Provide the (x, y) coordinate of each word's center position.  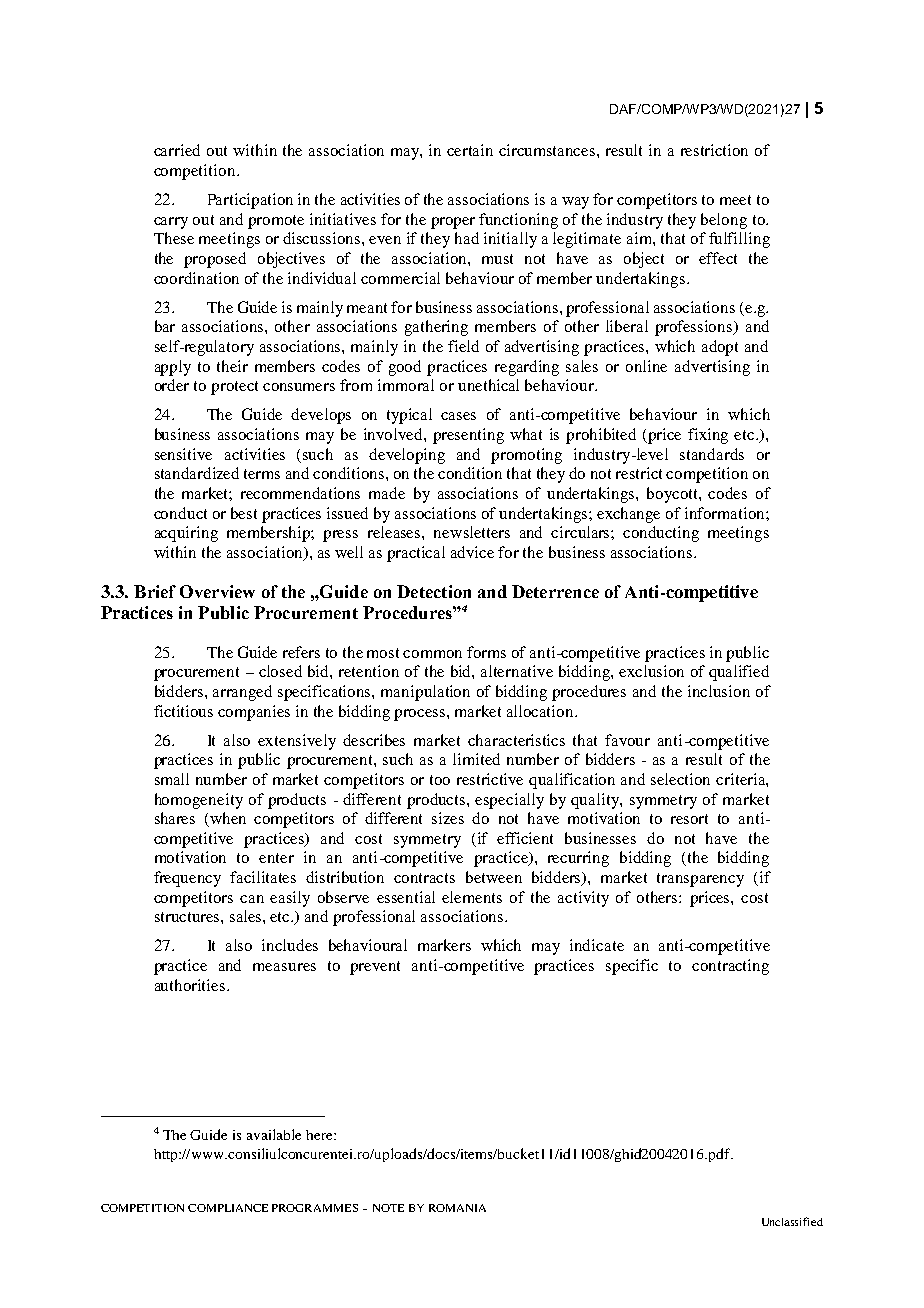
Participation (250, 201)
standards (712, 454)
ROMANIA (457, 1208)
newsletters (472, 532)
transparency (700, 880)
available (274, 1134)
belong (724, 221)
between (494, 877)
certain (470, 150)
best (244, 513)
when (227, 819)
